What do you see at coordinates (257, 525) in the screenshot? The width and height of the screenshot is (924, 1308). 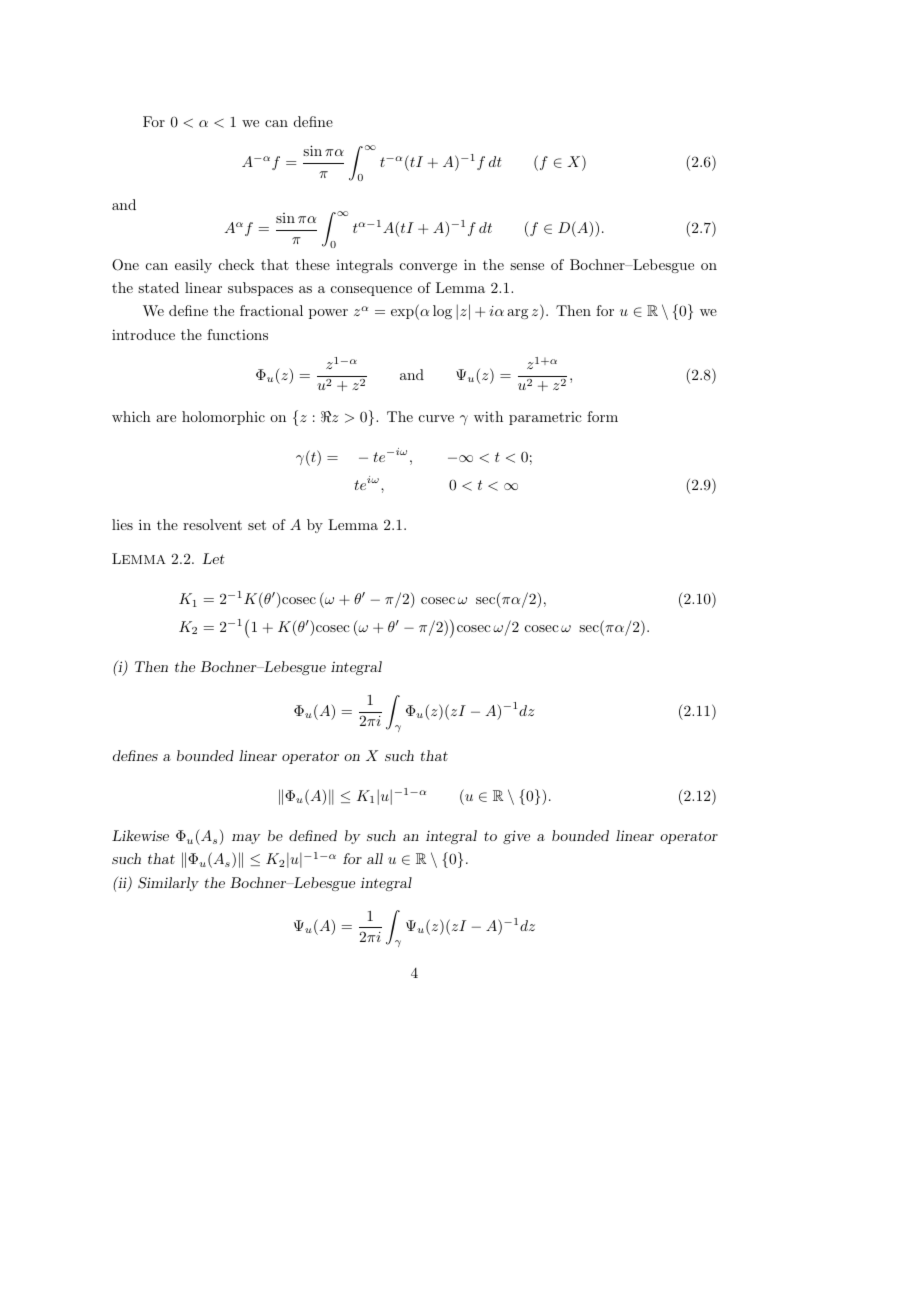 I see `set` at bounding box center [257, 525].
